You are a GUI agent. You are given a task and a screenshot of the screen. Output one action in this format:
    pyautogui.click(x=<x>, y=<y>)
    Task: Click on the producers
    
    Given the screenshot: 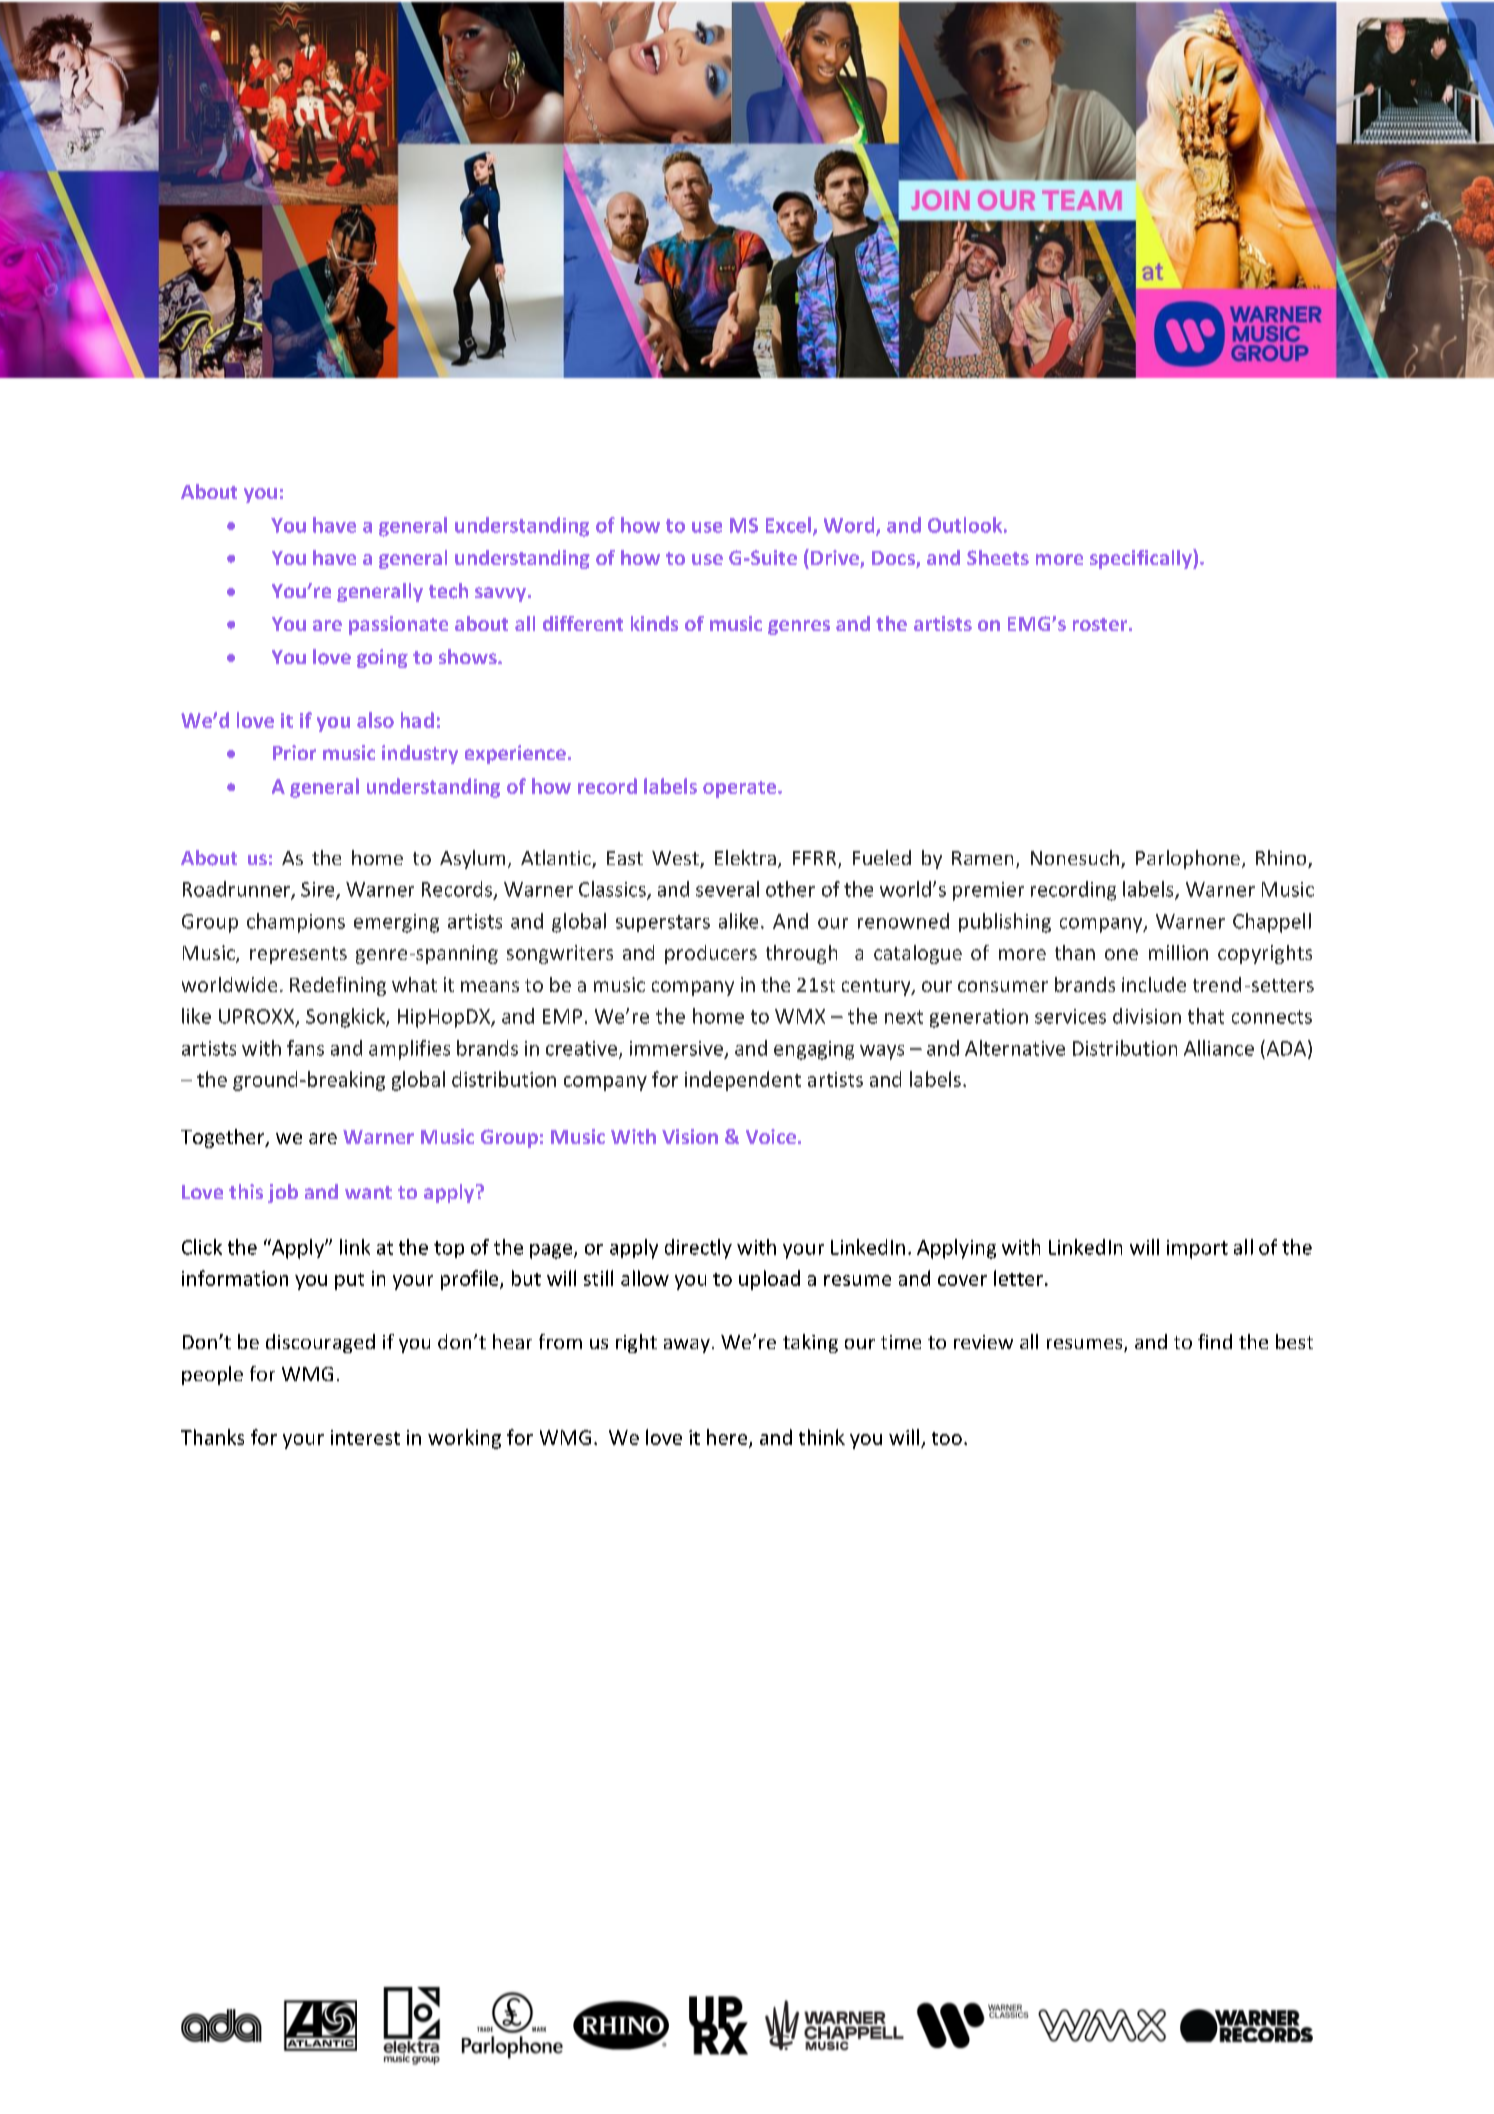 What is the action you would take?
    pyautogui.click(x=711, y=954)
